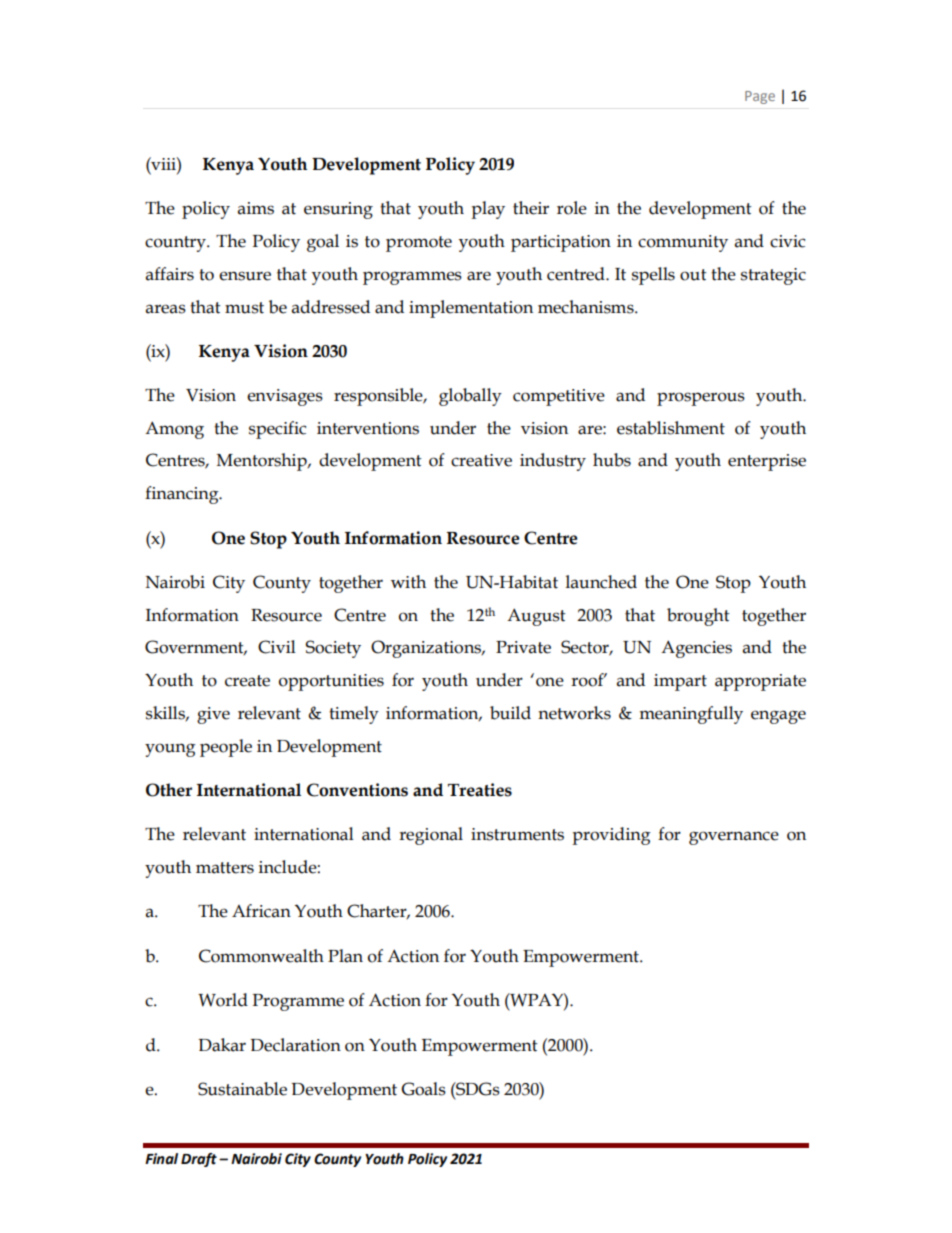 This screenshot has height=1233, width=952. What do you see at coordinates (256, 208) in the screenshot?
I see `aims` at bounding box center [256, 208].
